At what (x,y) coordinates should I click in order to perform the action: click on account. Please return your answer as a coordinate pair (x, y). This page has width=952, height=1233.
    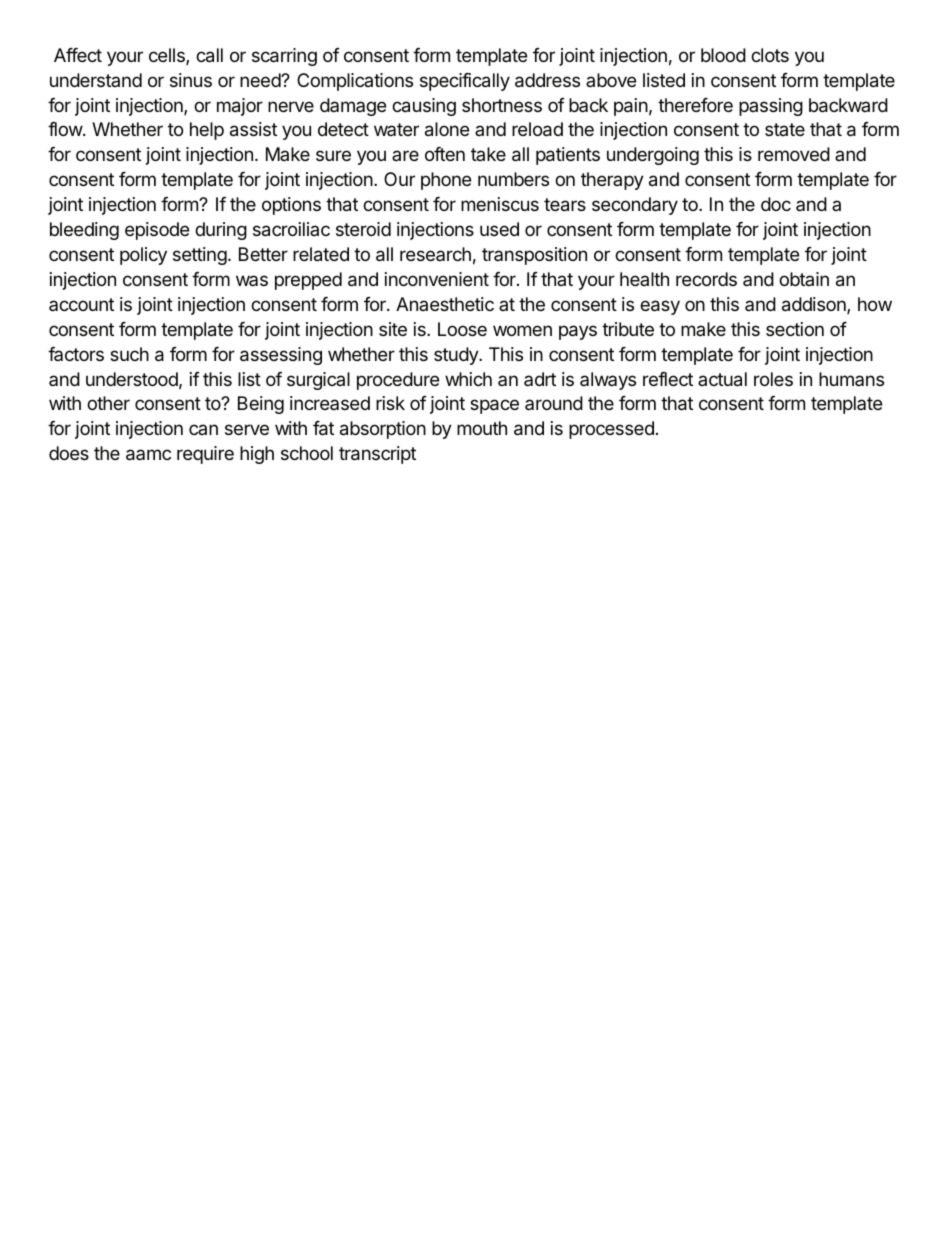
    Looking at the image, I should click on (81, 304).
